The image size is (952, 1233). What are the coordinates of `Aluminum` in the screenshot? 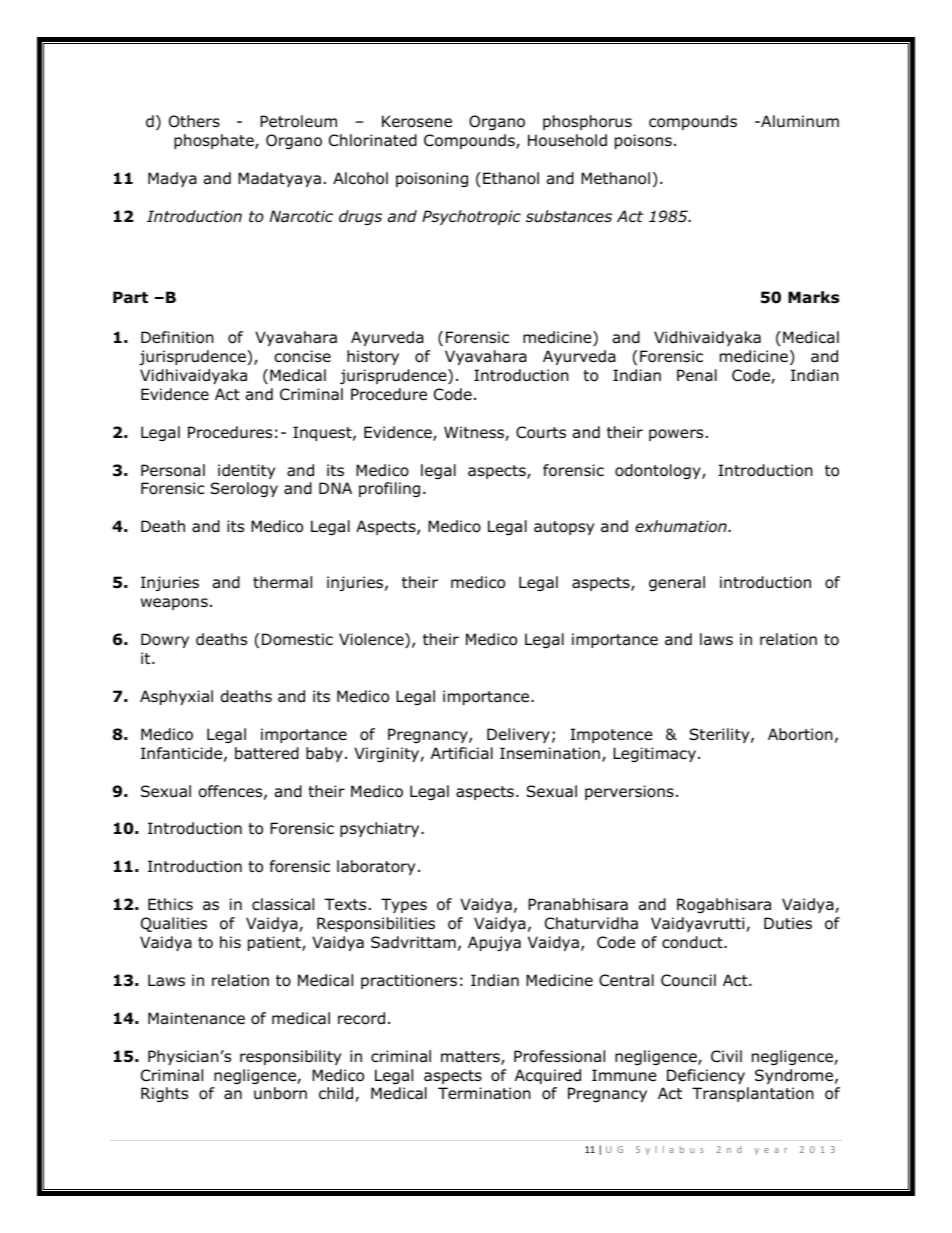 It's located at (799, 121).
